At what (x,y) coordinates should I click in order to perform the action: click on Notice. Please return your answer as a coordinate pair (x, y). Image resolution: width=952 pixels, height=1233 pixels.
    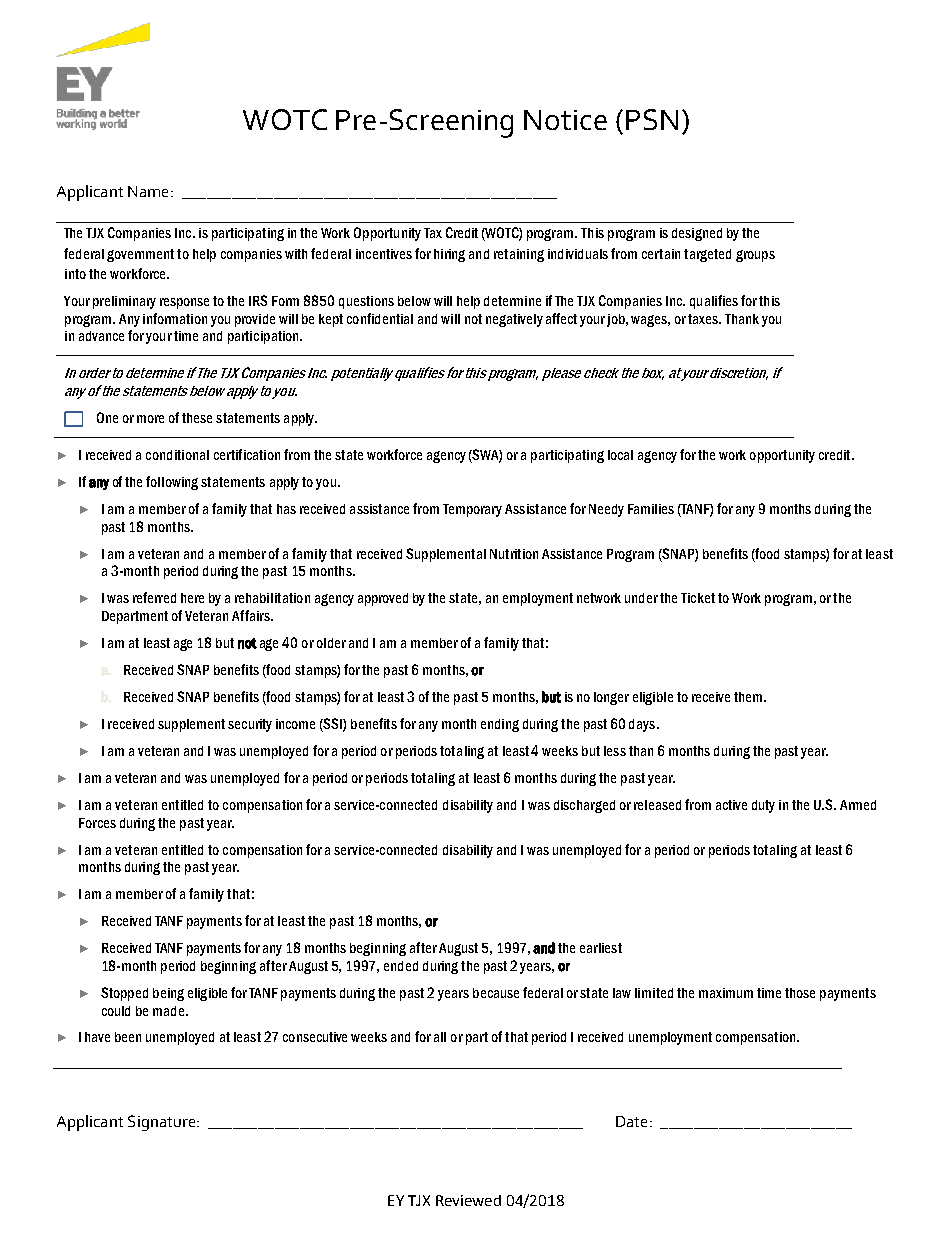
    Looking at the image, I should click on (565, 120).
